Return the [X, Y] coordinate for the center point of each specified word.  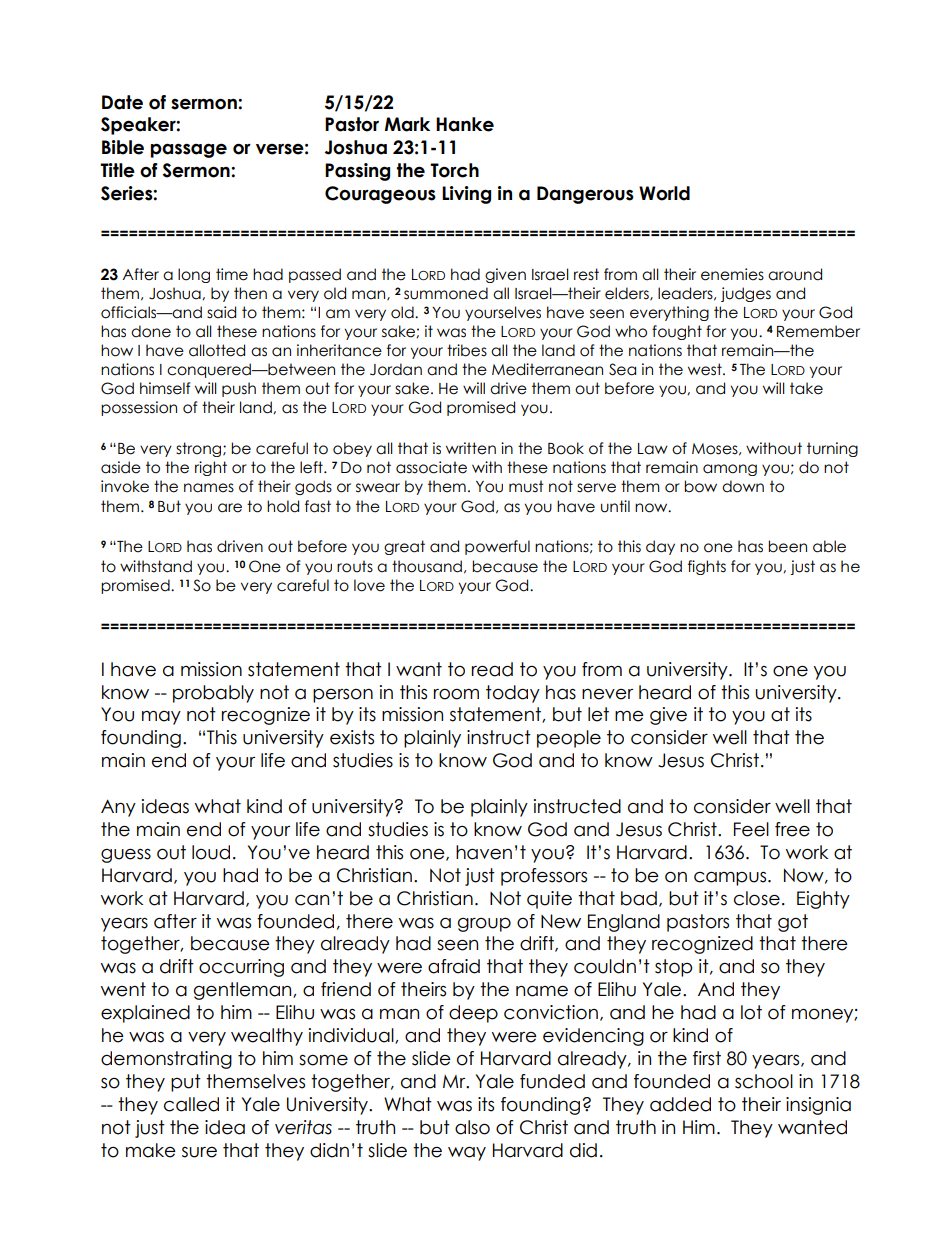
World [664, 193]
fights [707, 567]
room [456, 694]
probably [213, 694]
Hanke [465, 124]
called [191, 1104]
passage [188, 150]
